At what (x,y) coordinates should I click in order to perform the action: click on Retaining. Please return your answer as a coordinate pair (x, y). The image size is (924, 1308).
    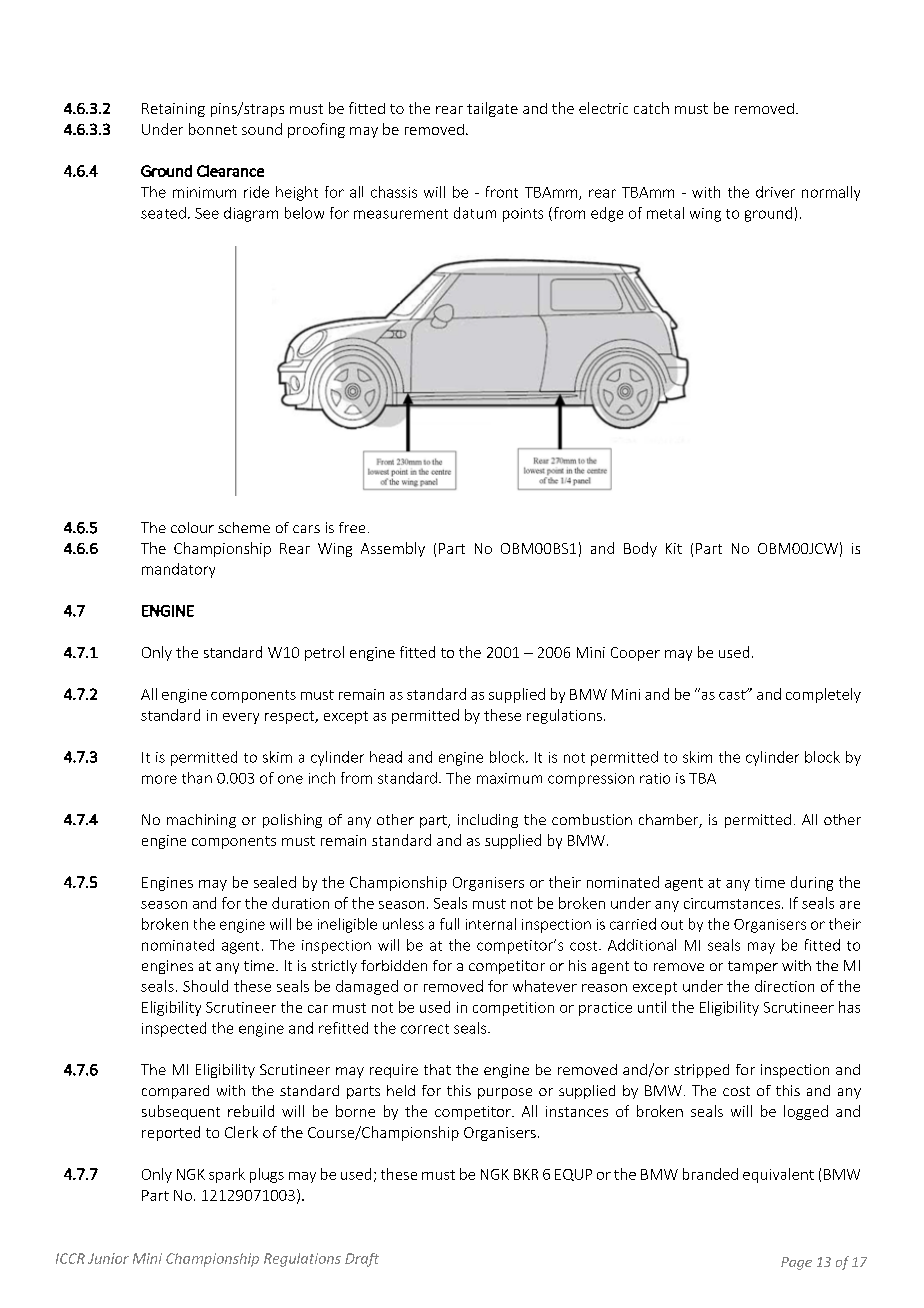
    Looking at the image, I should click on (173, 110).
